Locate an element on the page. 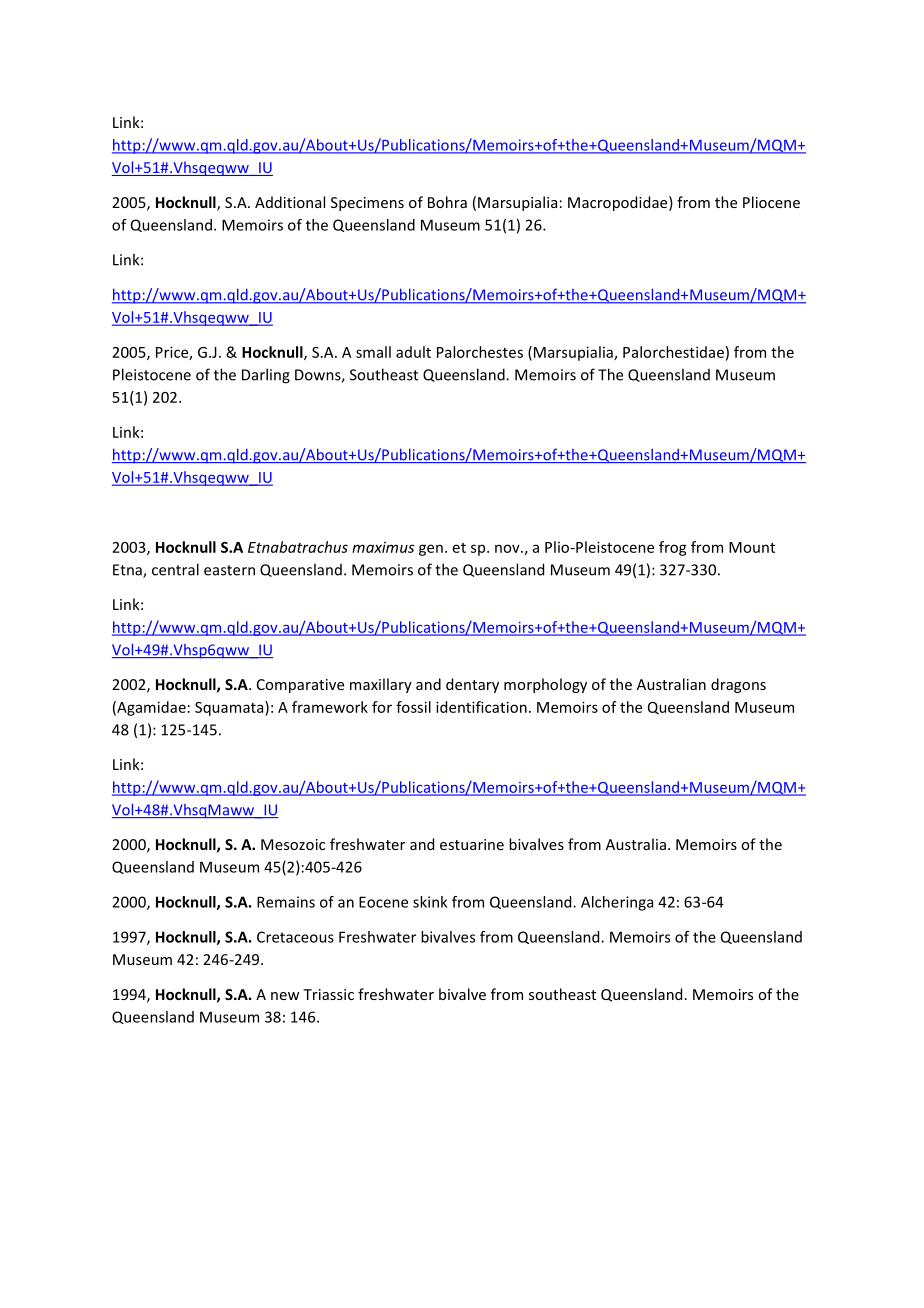 Image resolution: width=924 pixels, height=1308 pixels. Darling is located at coordinates (266, 376).
